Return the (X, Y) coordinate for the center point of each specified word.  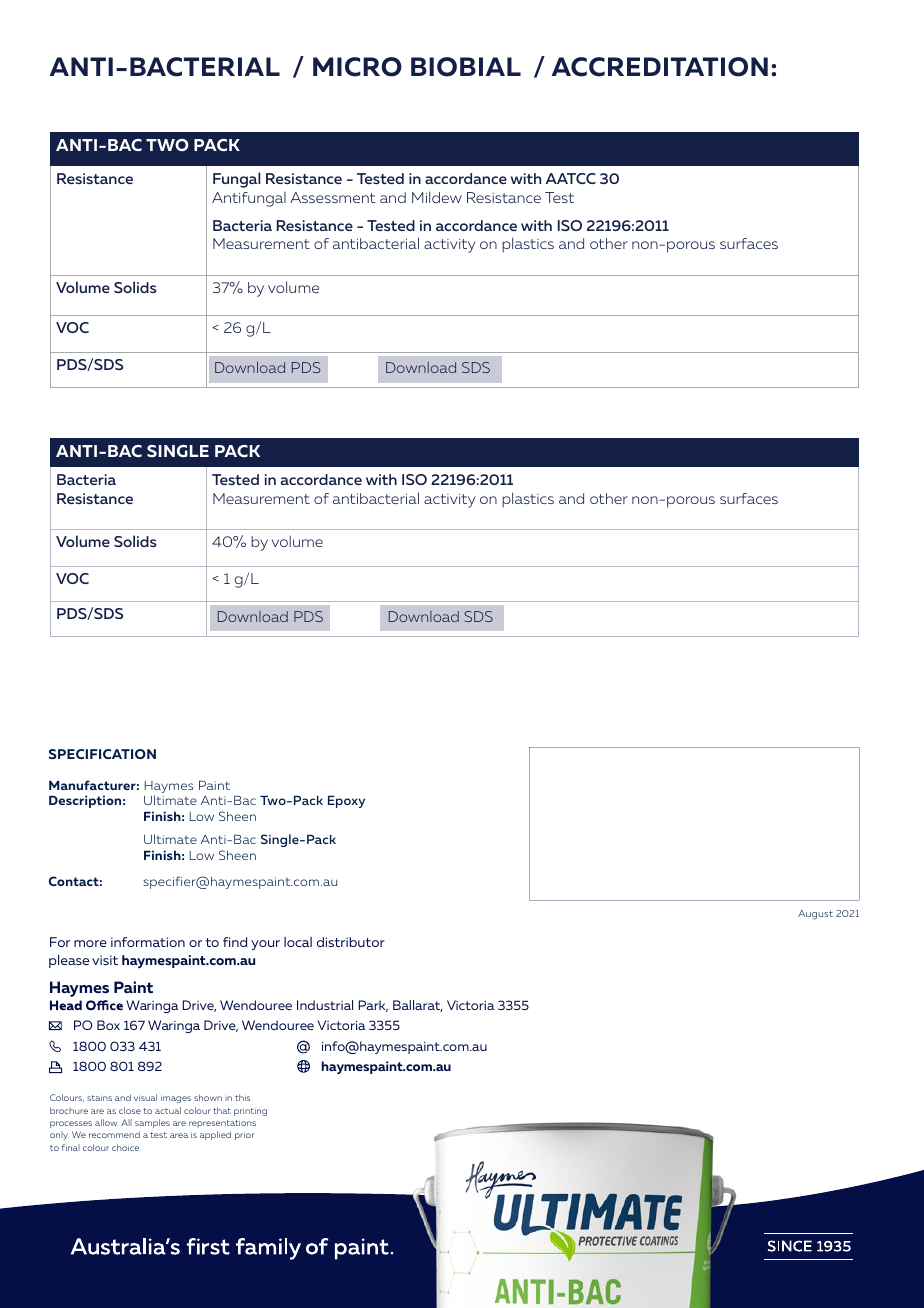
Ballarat (418, 1006)
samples (152, 1123)
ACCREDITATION (660, 67)
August (815, 915)
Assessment (333, 197)
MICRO (357, 67)
